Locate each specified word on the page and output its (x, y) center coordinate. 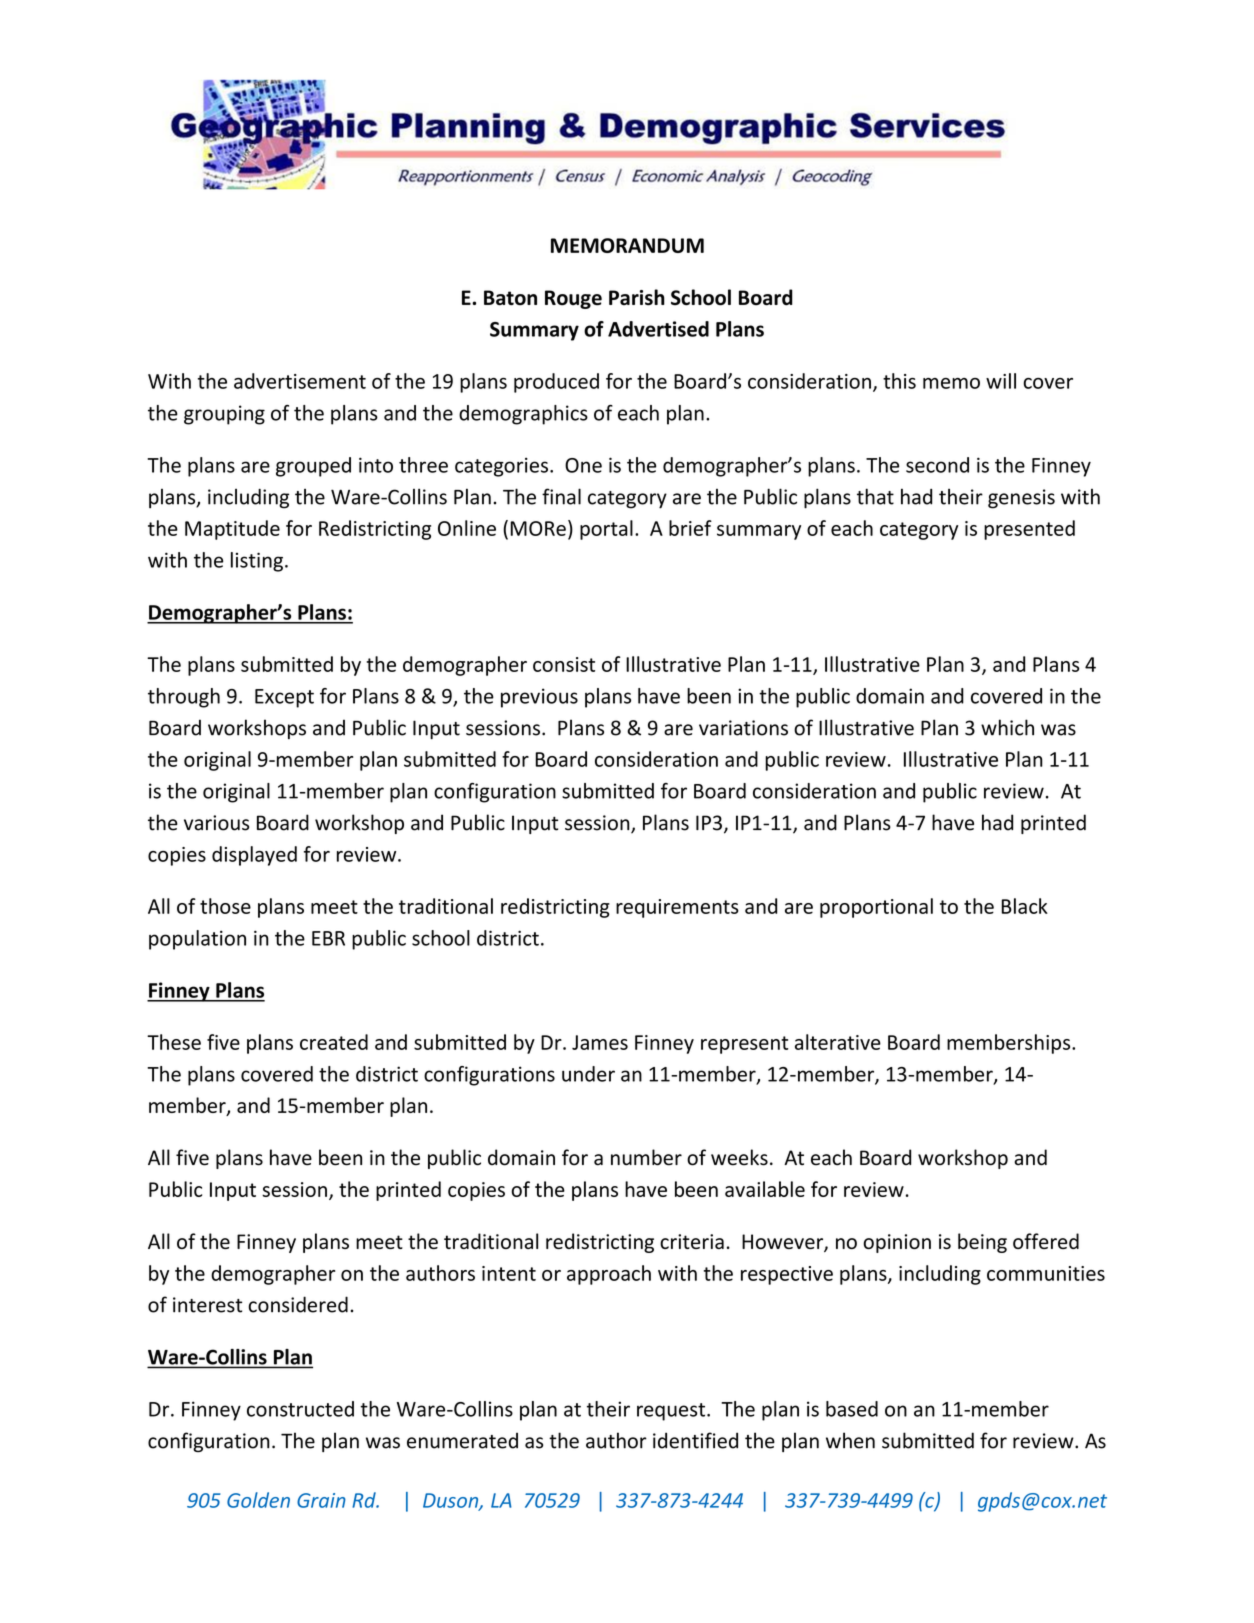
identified (695, 1440)
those (225, 906)
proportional (876, 908)
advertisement (300, 381)
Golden (258, 1500)
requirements (677, 908)
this (899, 381)
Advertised (658, 329)
